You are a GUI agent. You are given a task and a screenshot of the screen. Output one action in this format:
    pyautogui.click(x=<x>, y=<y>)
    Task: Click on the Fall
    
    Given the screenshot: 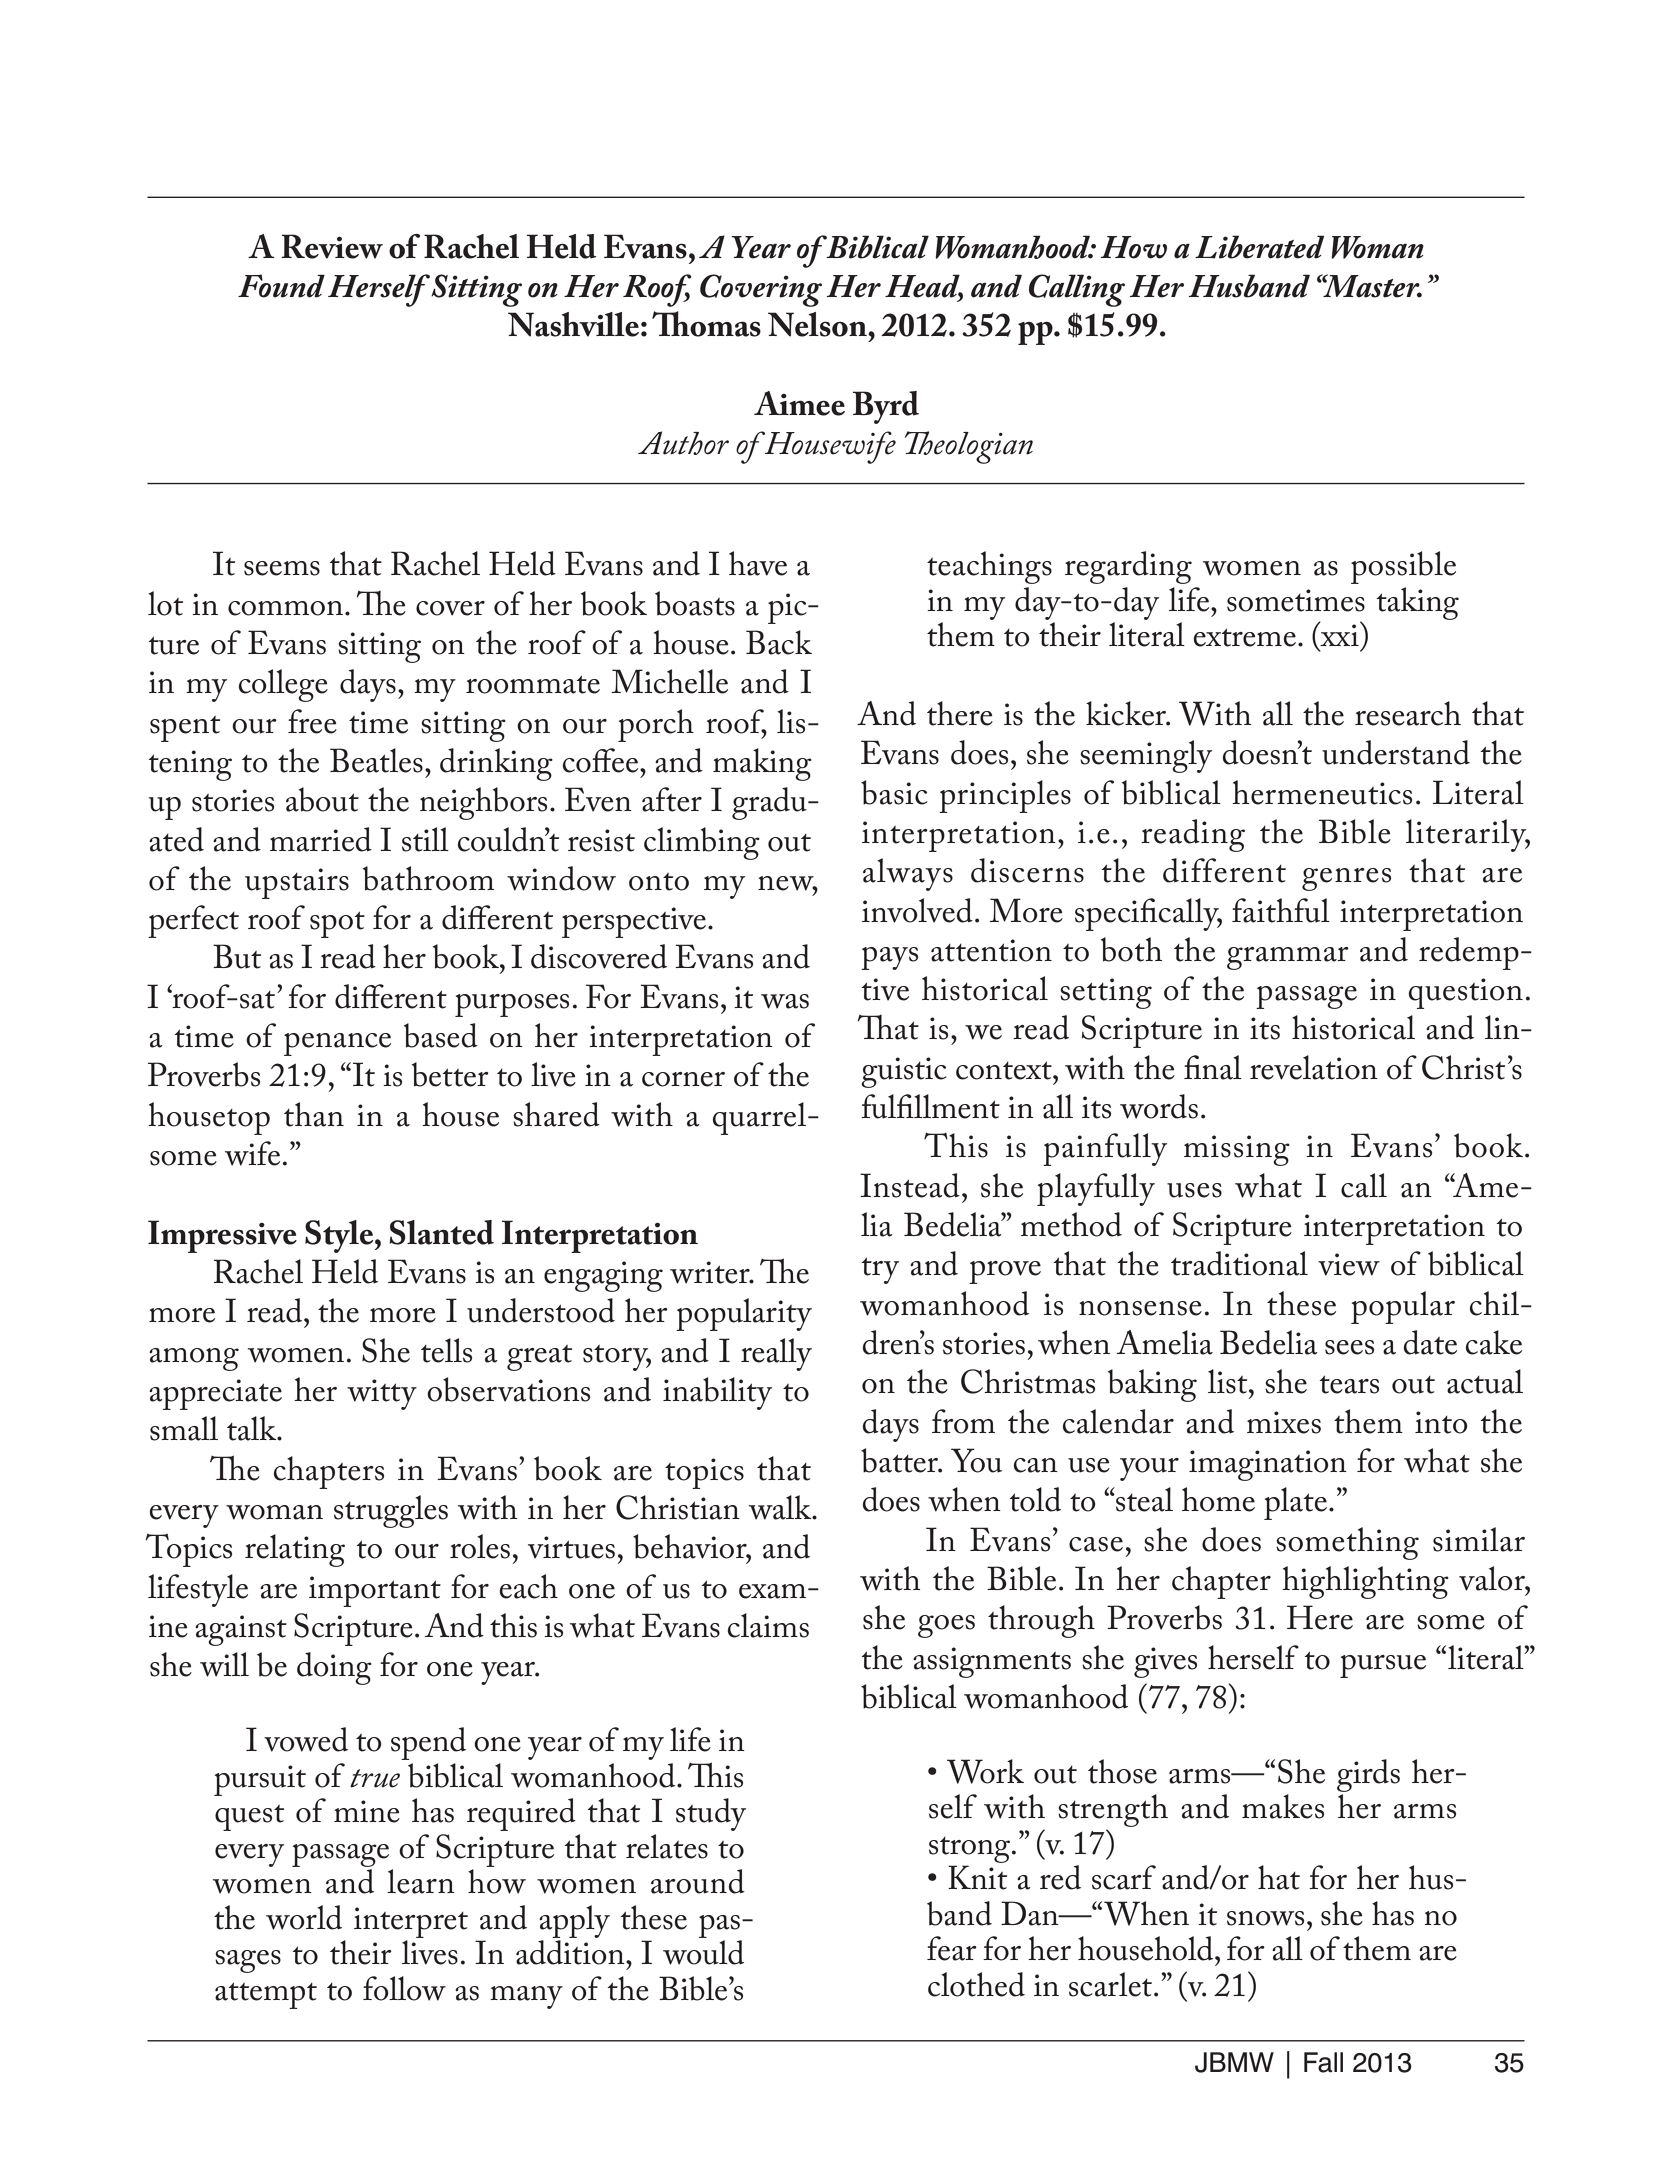 What is the action you would take?
    pyautogui.click(x=1323, y=2062)
